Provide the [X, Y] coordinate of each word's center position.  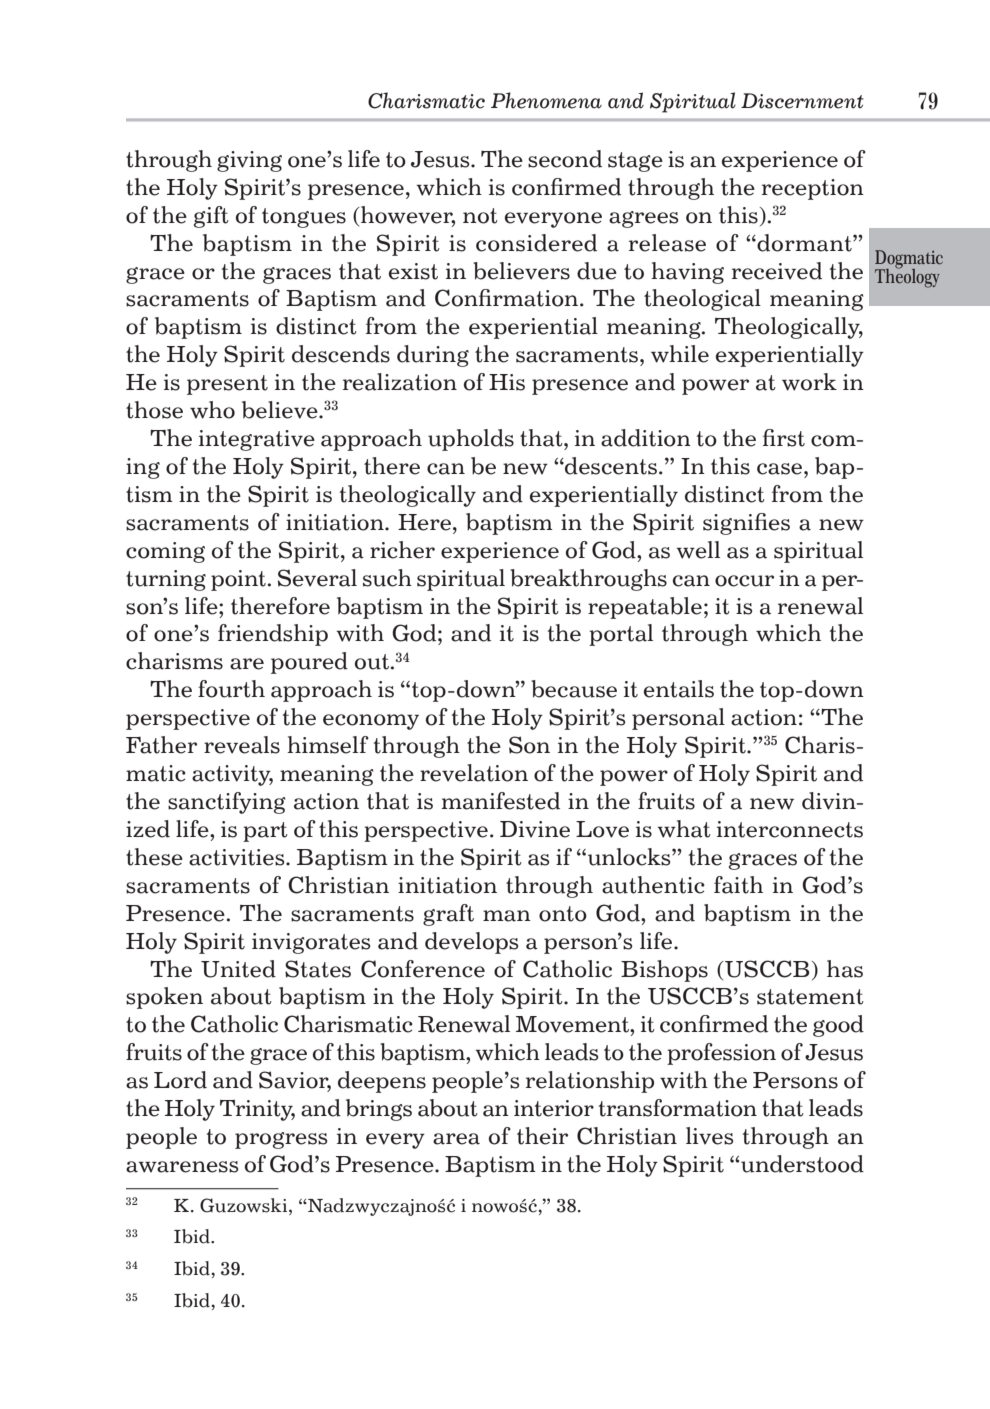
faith [738, 885]
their [542, 1136]
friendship [273, 635]
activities [238, 857]
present [227, 385]
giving [249, 161]
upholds [471, 440]
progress [281, 1140]
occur [744, 581]
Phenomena [546, 100]
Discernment [802, 101]
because [574, 689]
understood [802, 1164]
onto [563, 914]
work [809, 382]
